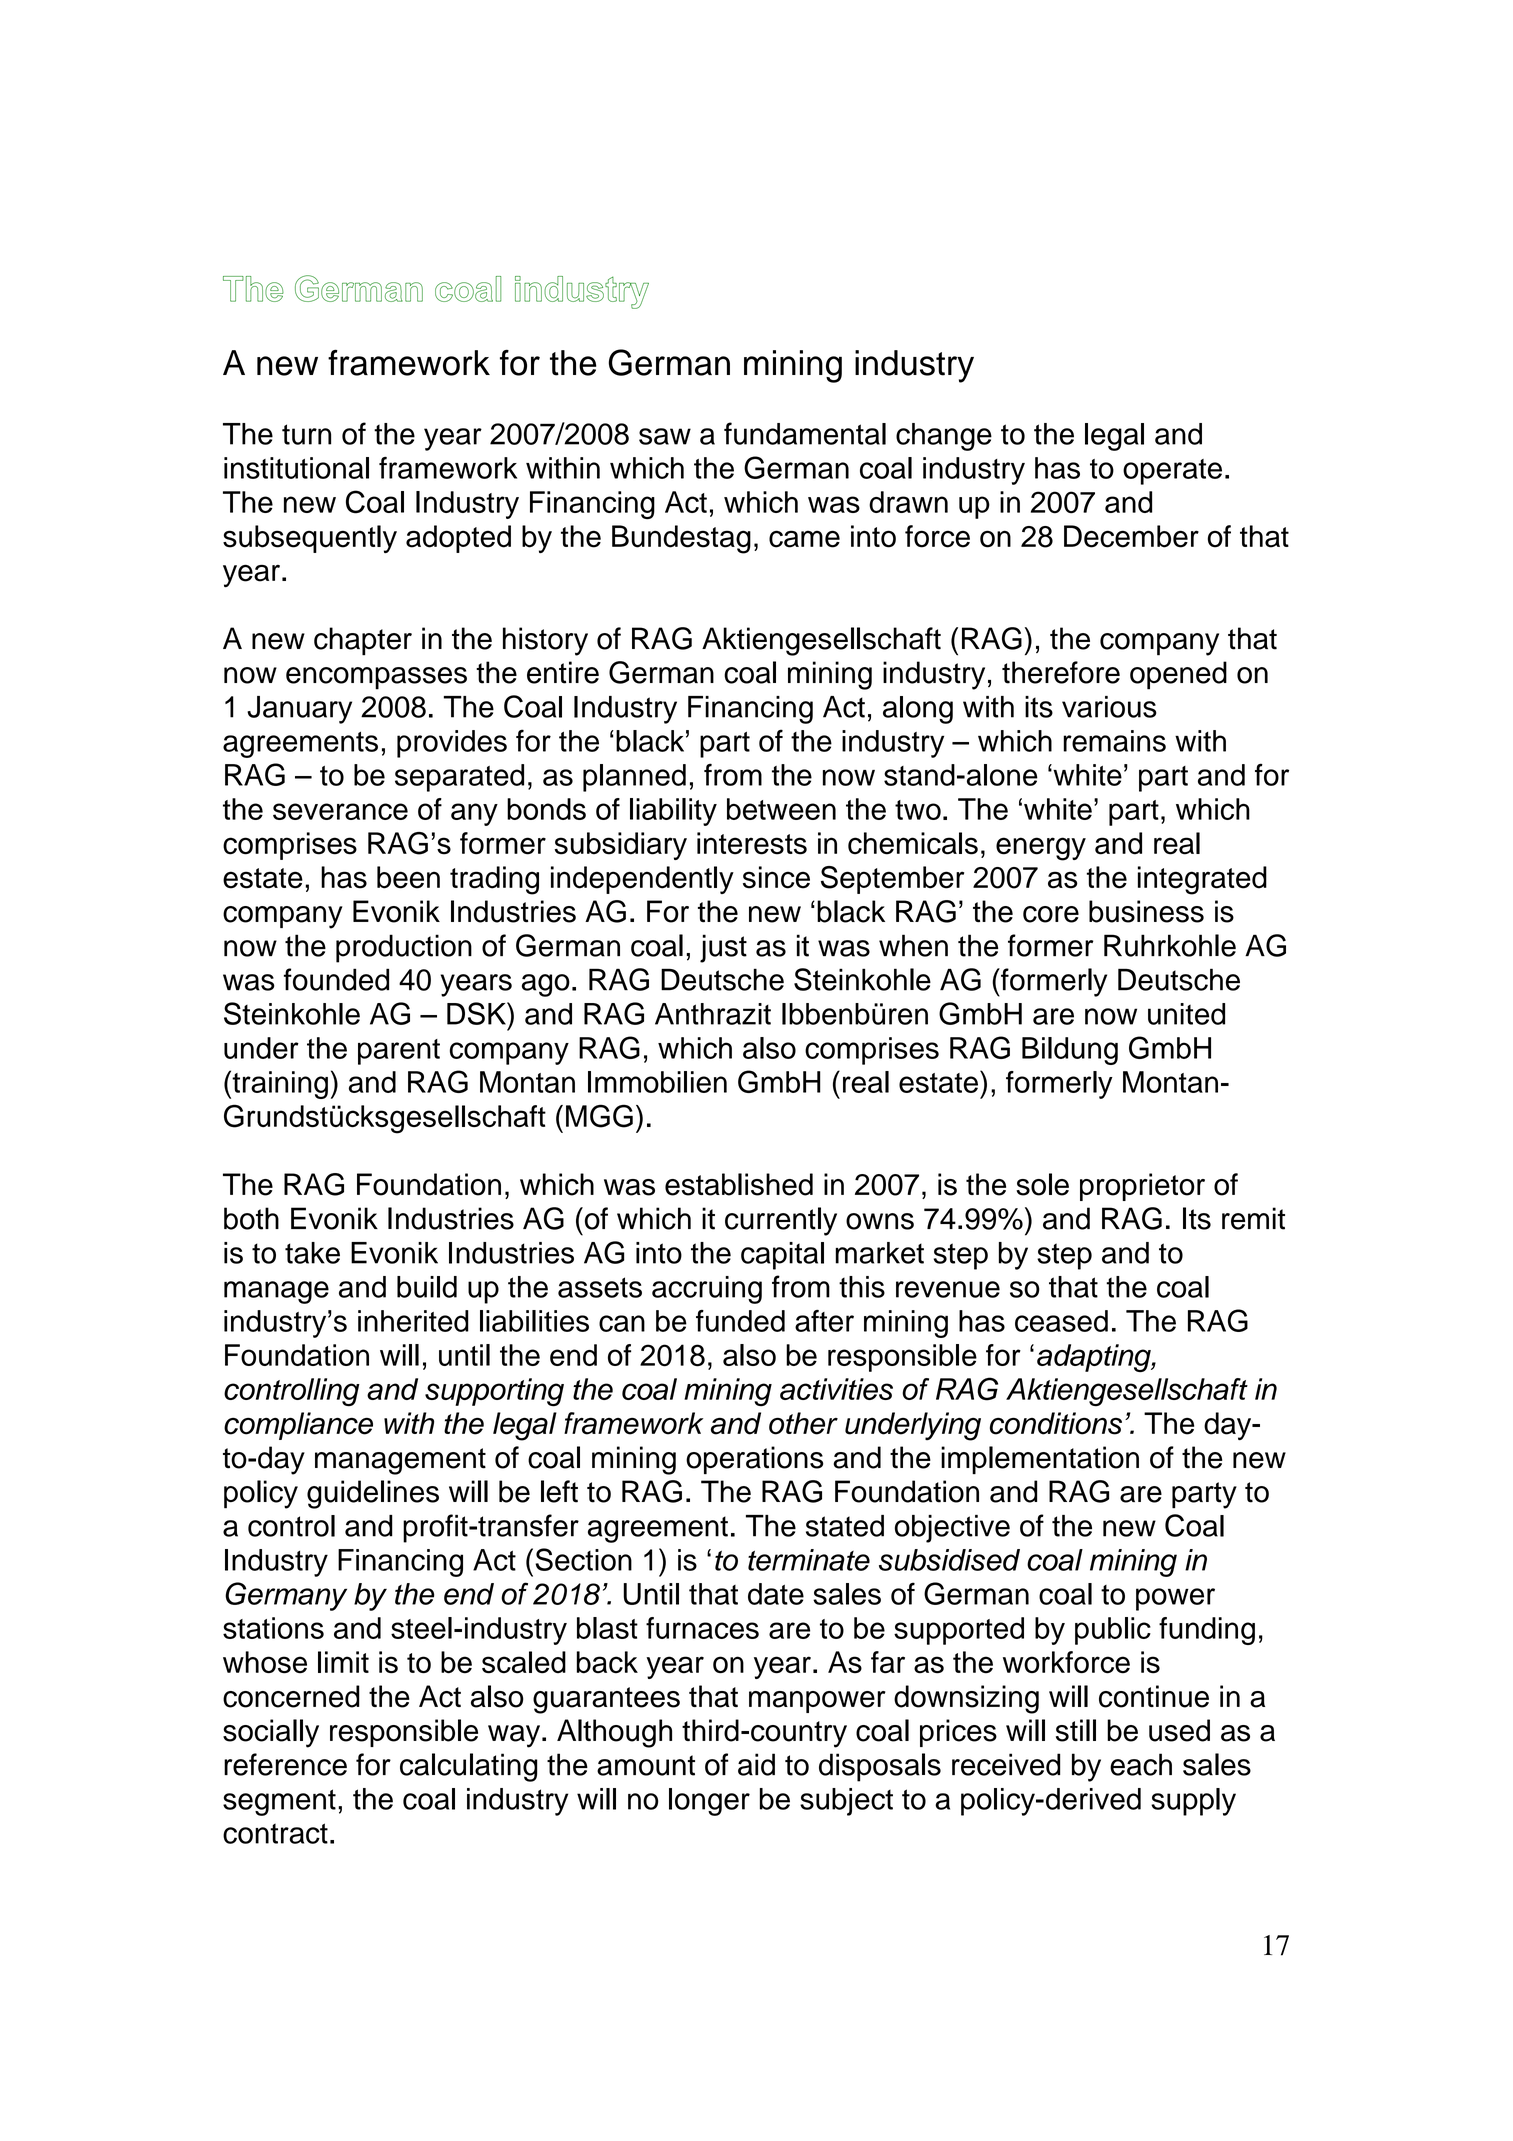  I want to click on institutional, so click(296, 468).
